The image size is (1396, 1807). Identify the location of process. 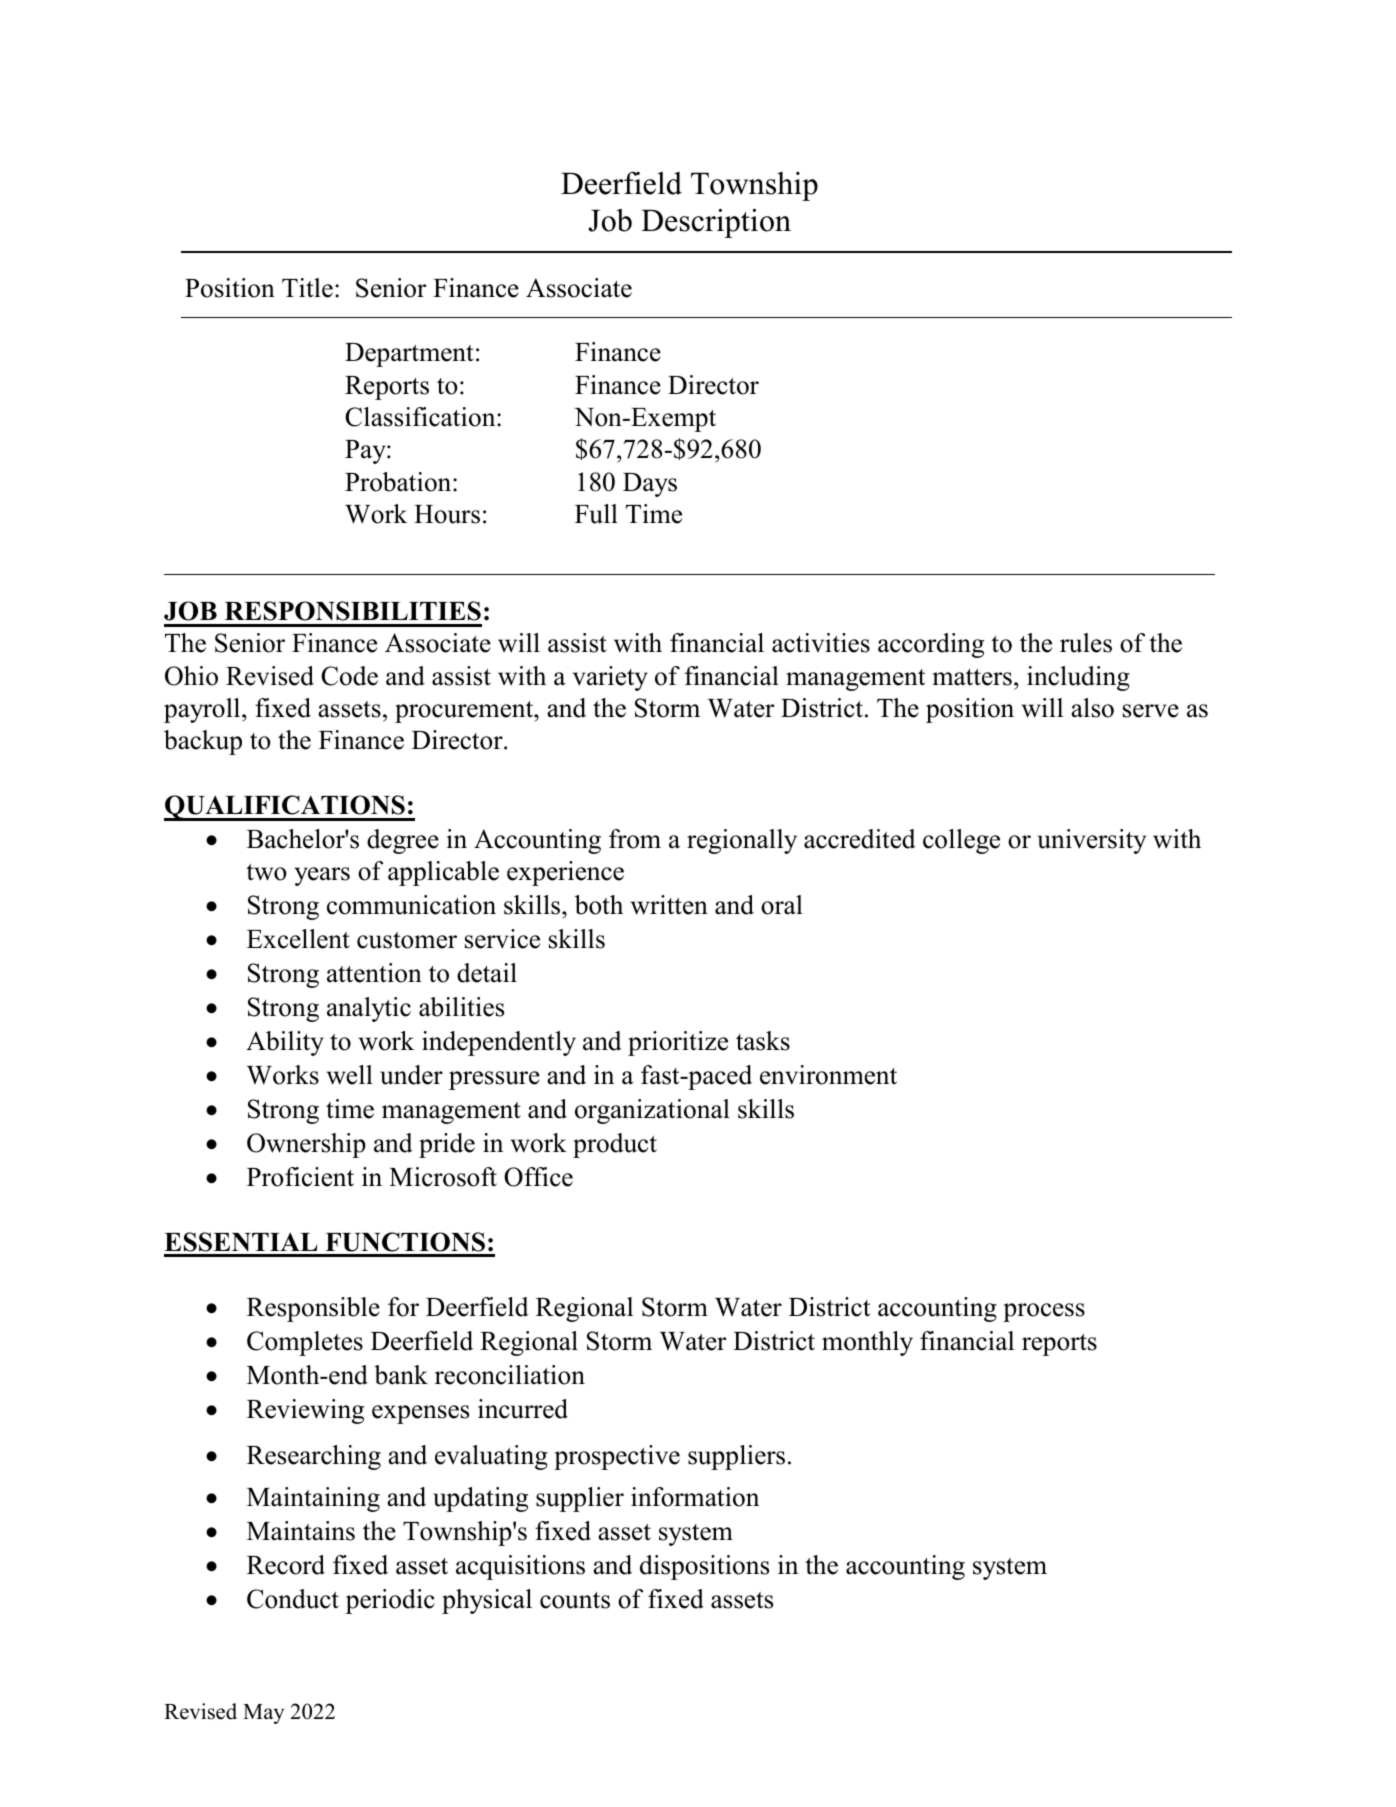
(1044, 1312).
